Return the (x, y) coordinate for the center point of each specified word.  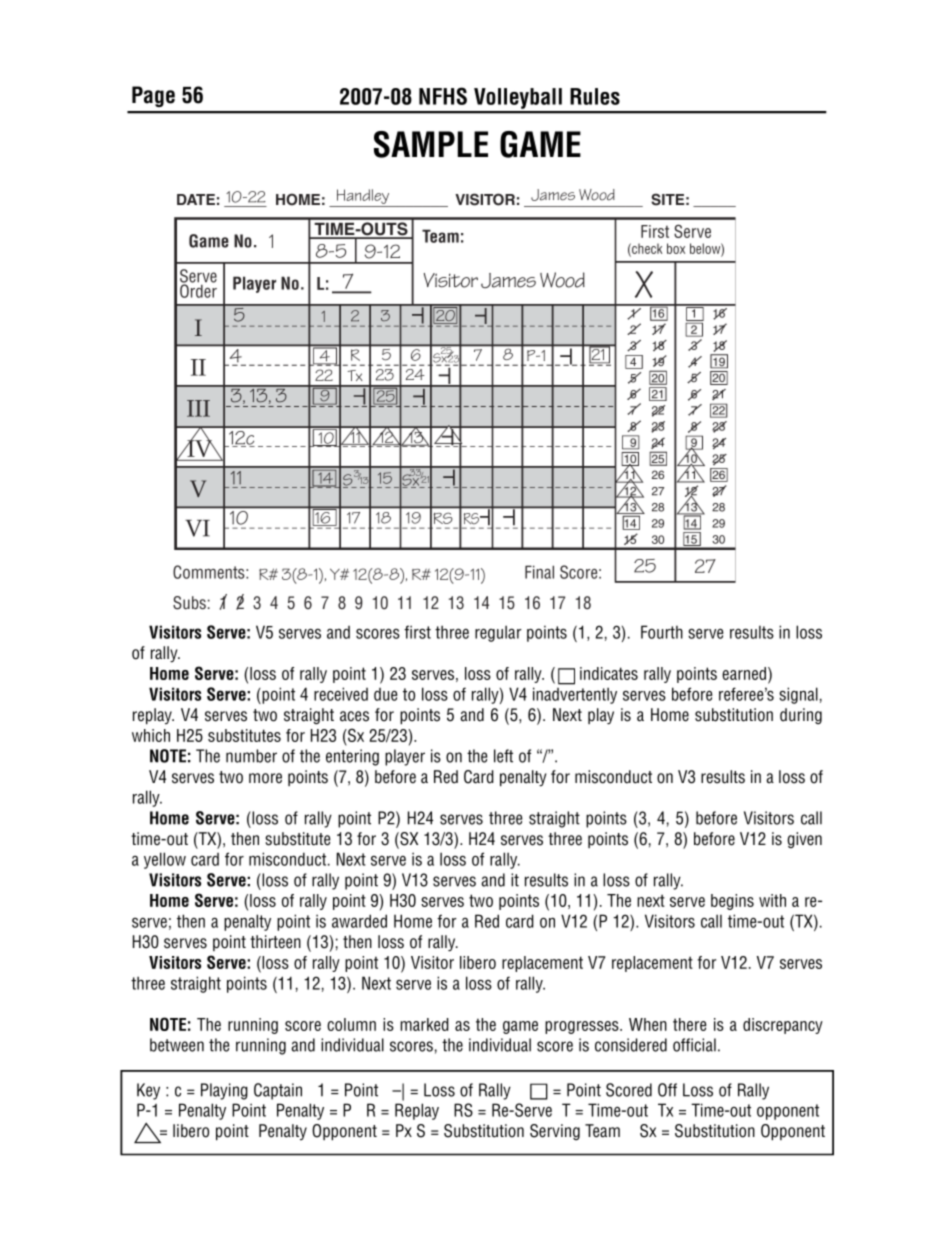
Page (153, 96)
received (341, 694)
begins (732, 902)
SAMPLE (431, 144)
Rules (595, 96)
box (676, 248)
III (198, 408)
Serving (555, 1132)
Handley (363, 198)
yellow (165, 860)
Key (148, 1091)
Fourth (662, 632)
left (503, 756)
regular (498, 633)
